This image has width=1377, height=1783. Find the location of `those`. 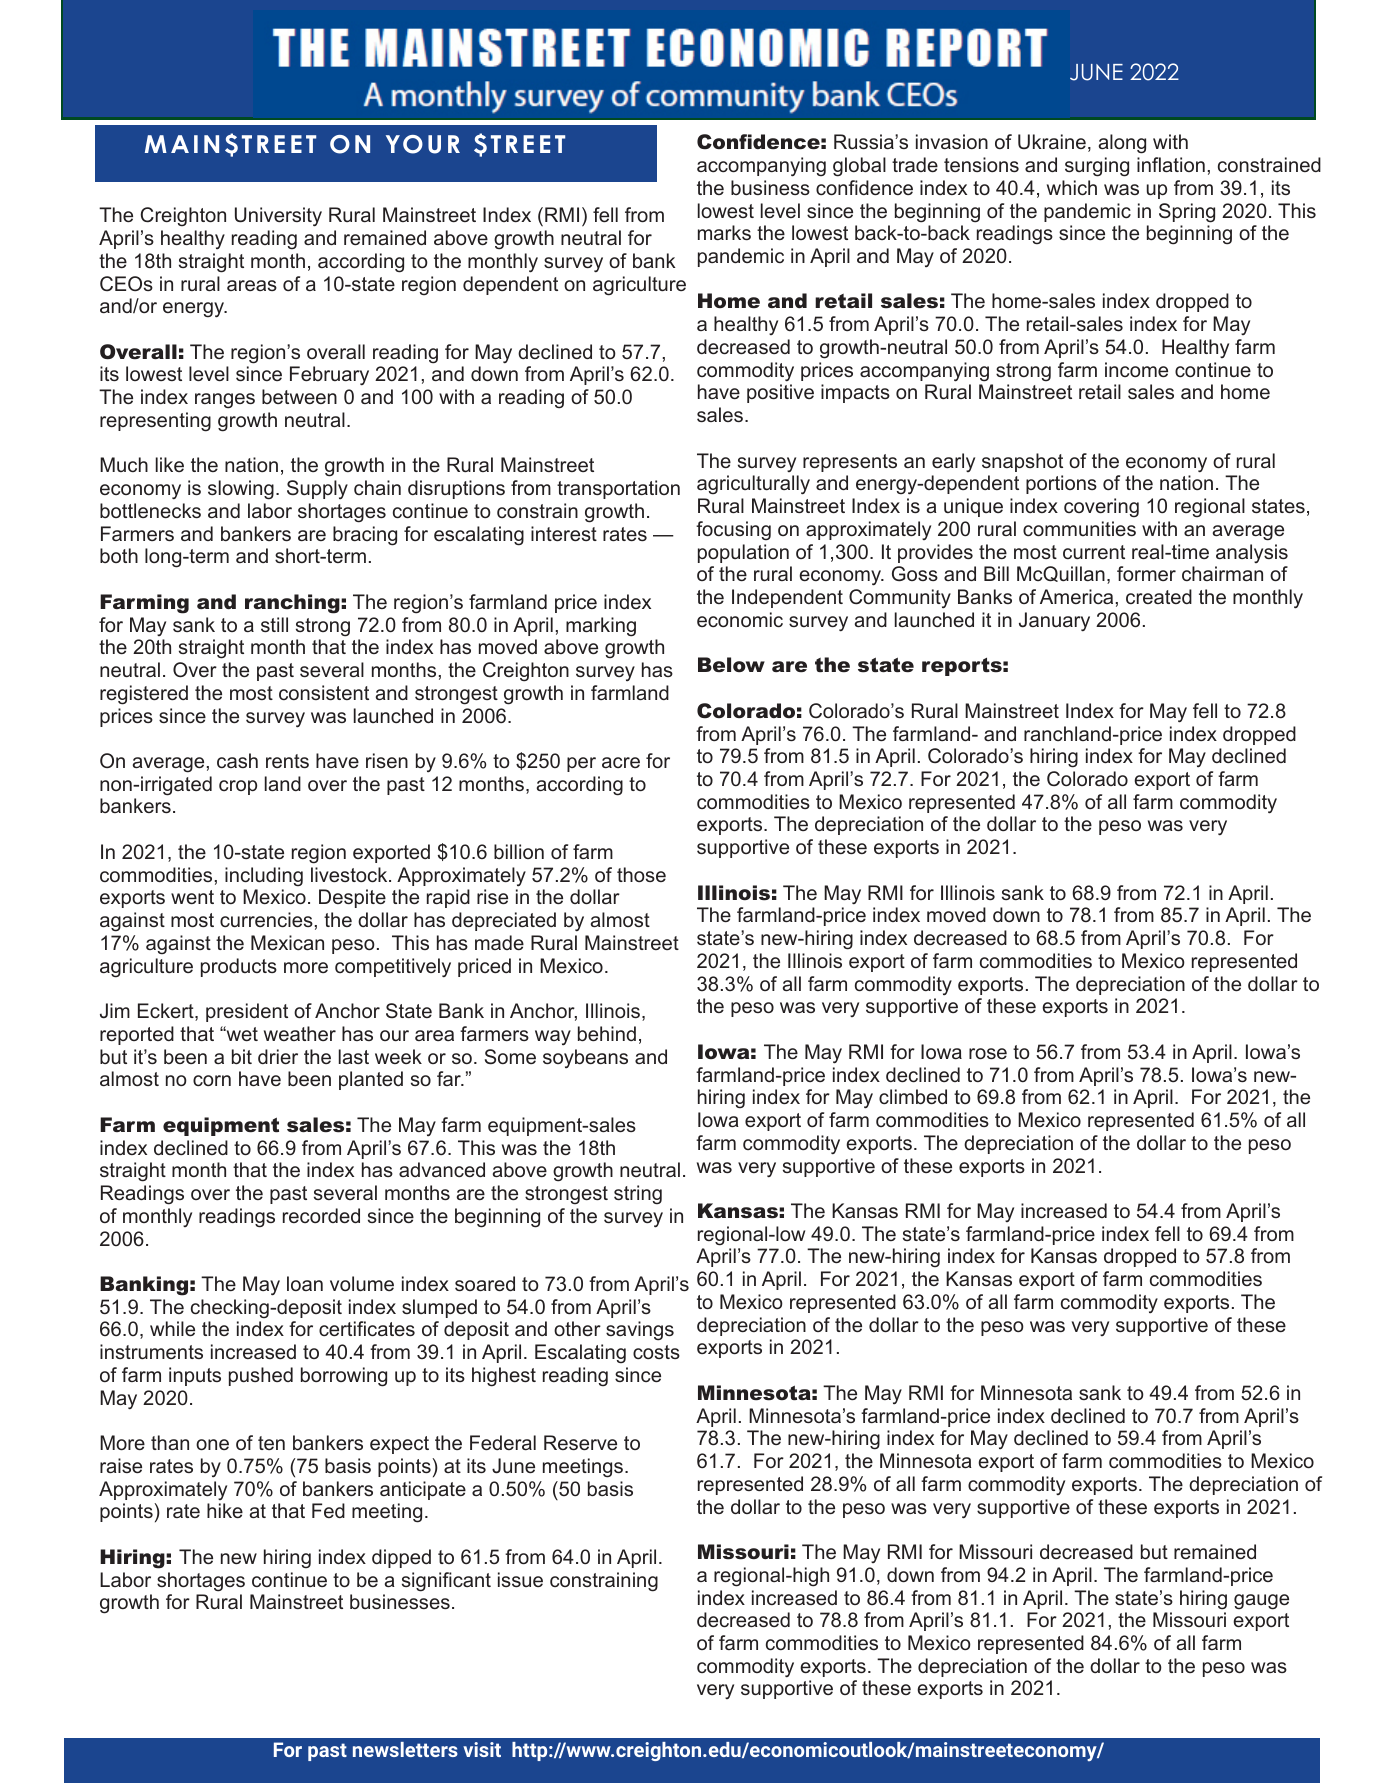

those is located at coordinates (641, 874).
